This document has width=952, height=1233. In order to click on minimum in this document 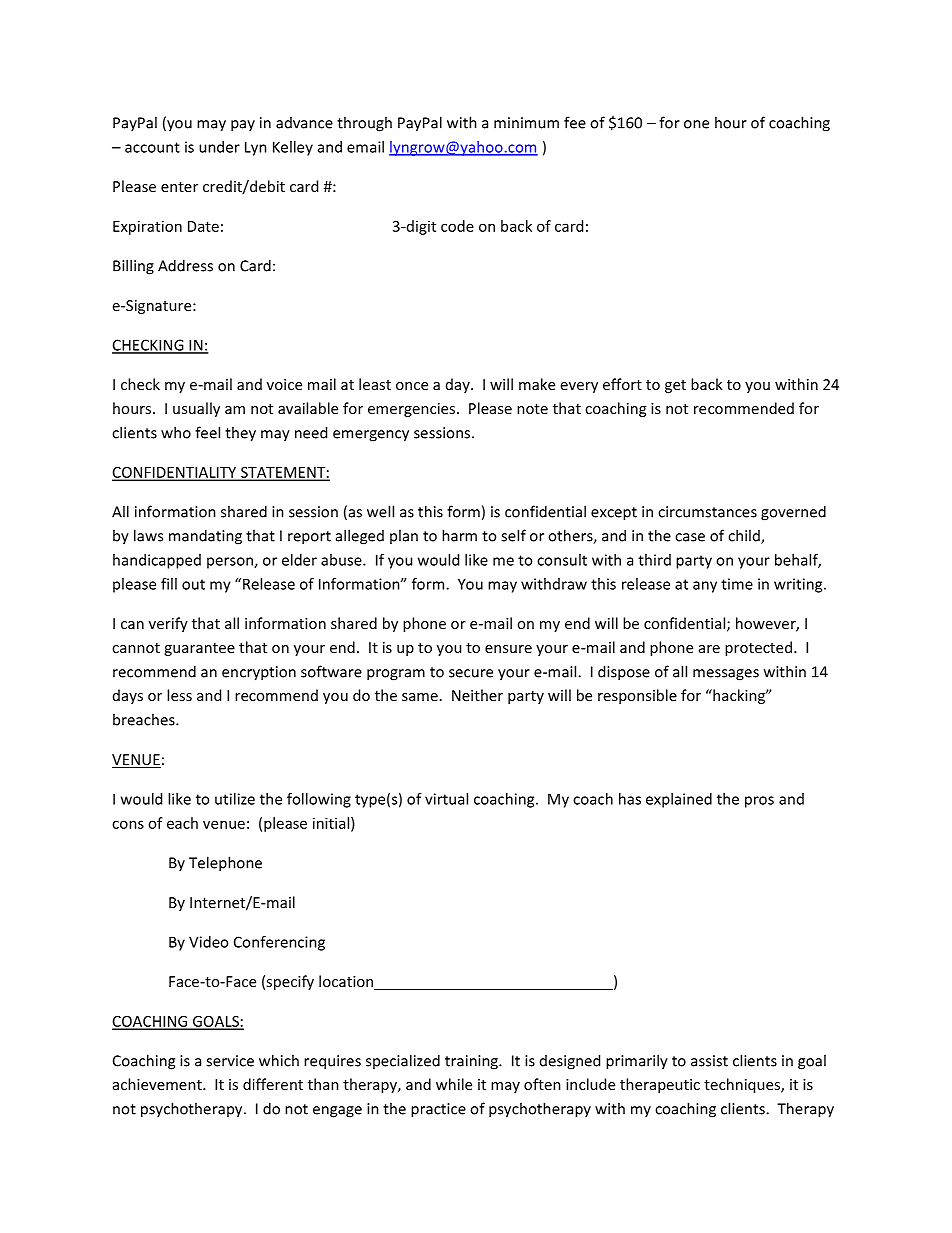, I will do `click(526, 123)`.
